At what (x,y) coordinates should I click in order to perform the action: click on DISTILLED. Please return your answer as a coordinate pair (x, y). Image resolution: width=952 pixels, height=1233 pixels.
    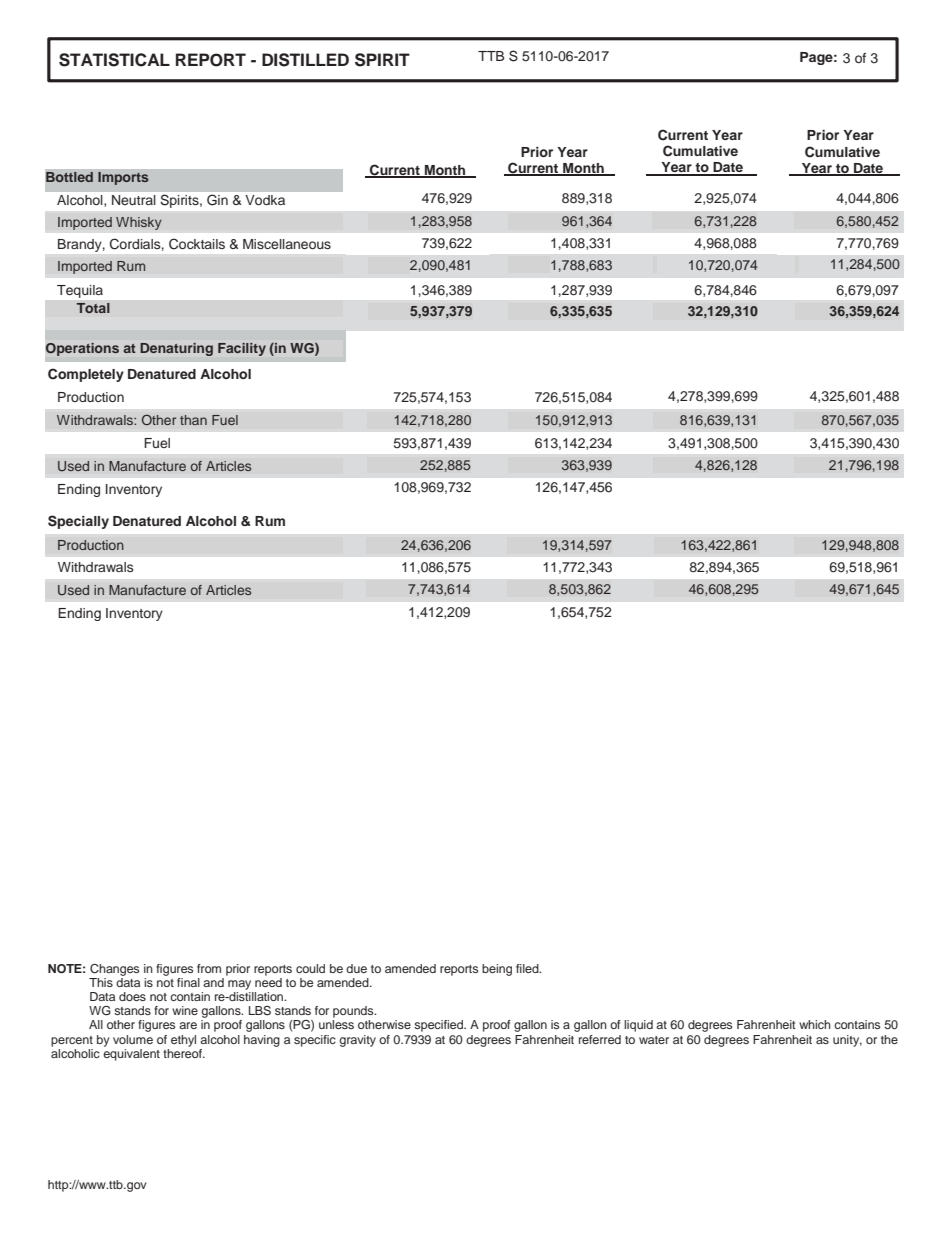
    Looking at the image, I should click on (305, 60).
